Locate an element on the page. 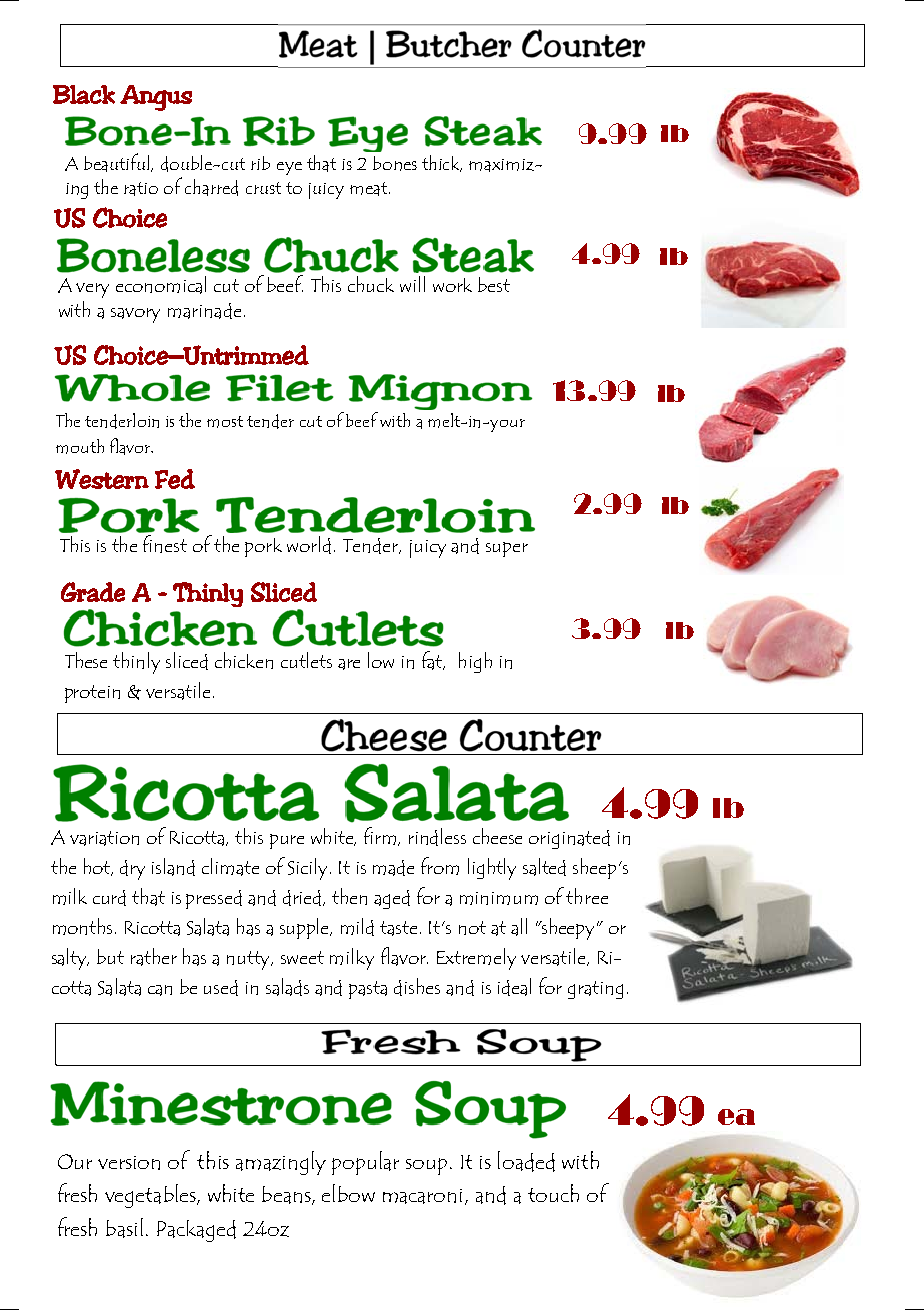 Image resolution: width=924 pixels, height=1310 pixels. popular is located at coordinates (365, 1163).
